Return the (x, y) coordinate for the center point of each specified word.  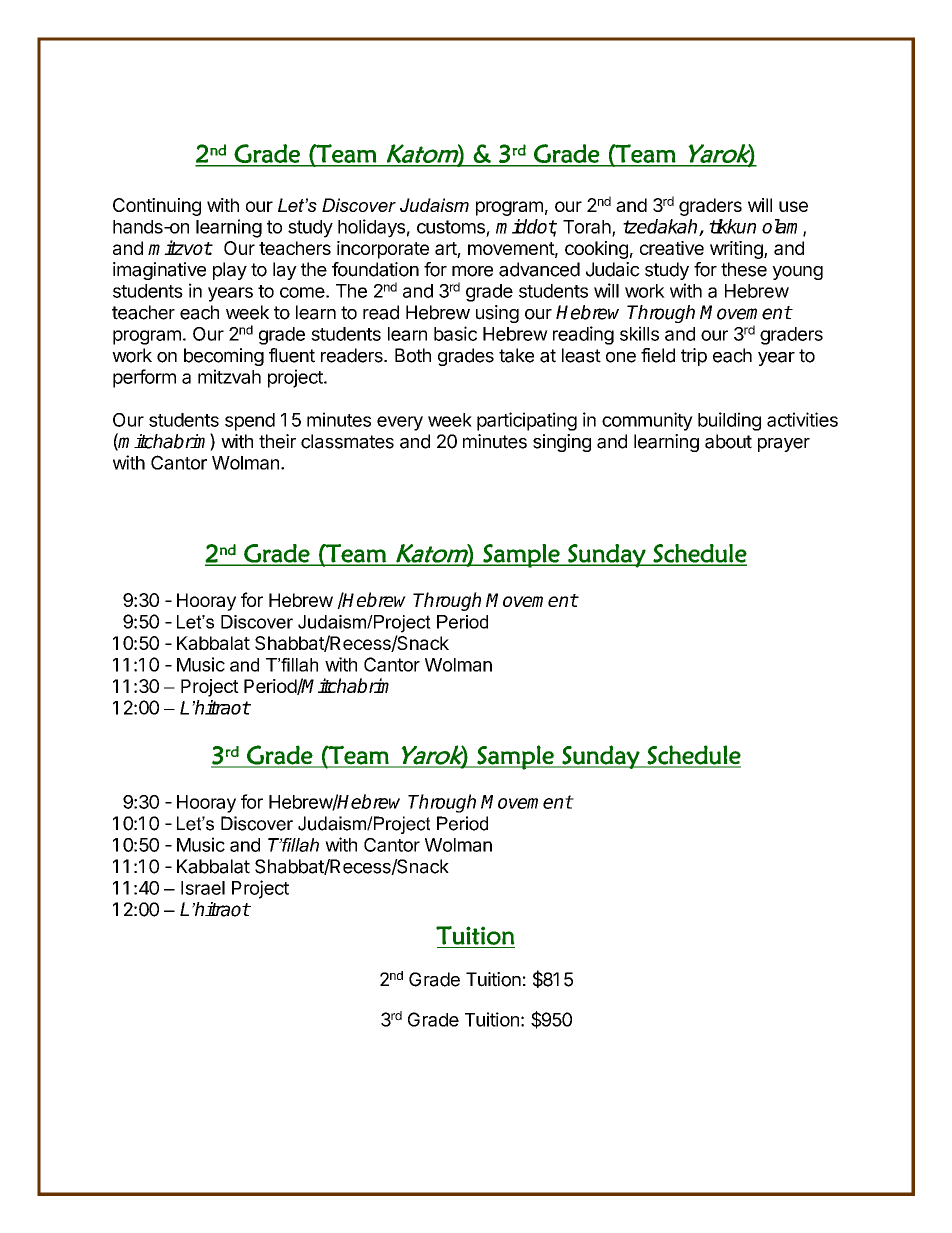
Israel (203, 888)
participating (527, 421)
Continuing (157, 207)
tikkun (732, 226)
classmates (347, 441)
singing (562, 443)
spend (250, 422)
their (277, 441)
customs (451, 227)
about (728, 441)
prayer (784, 445)
